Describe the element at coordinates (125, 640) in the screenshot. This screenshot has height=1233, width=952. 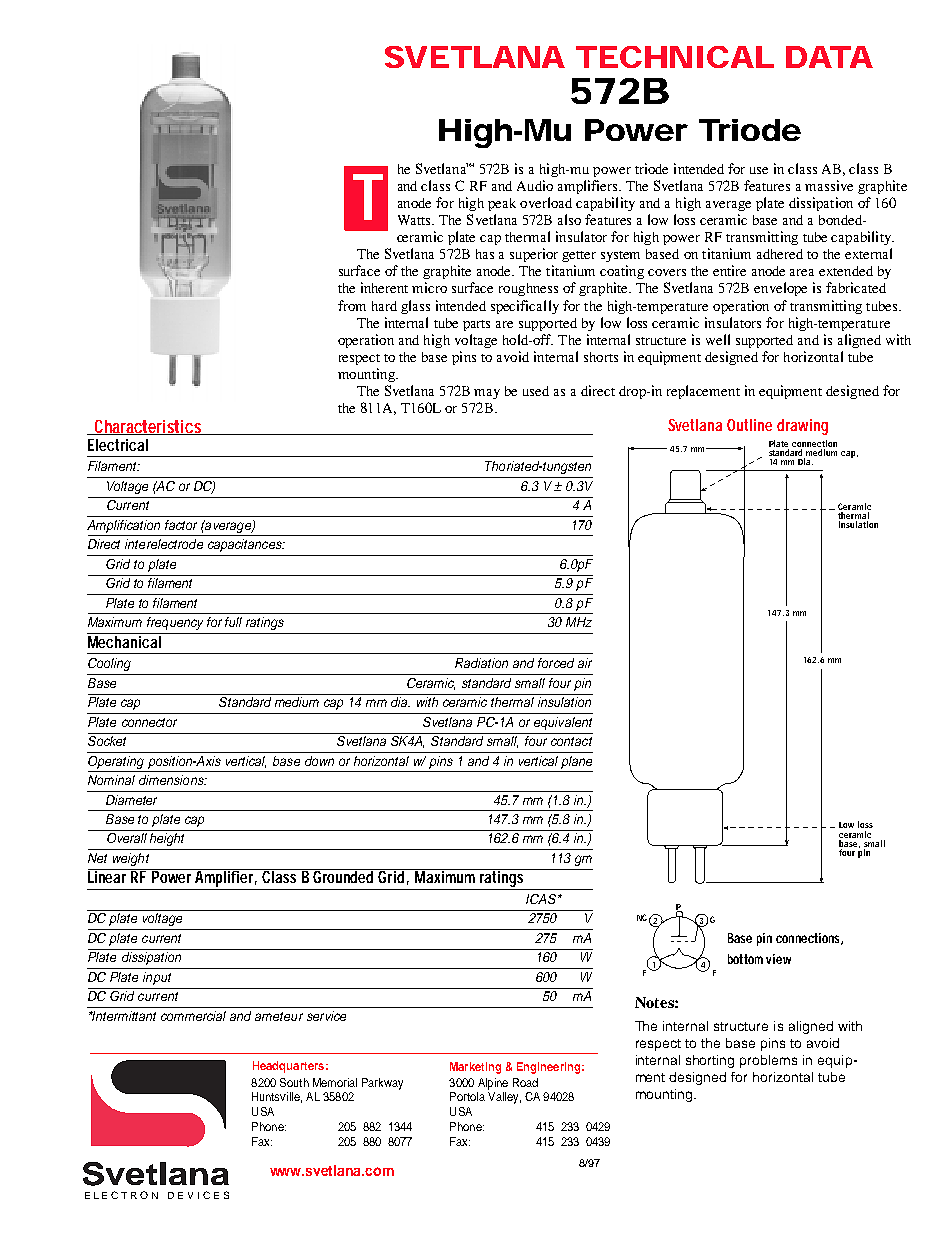
I see `Mechanical` at that location.
